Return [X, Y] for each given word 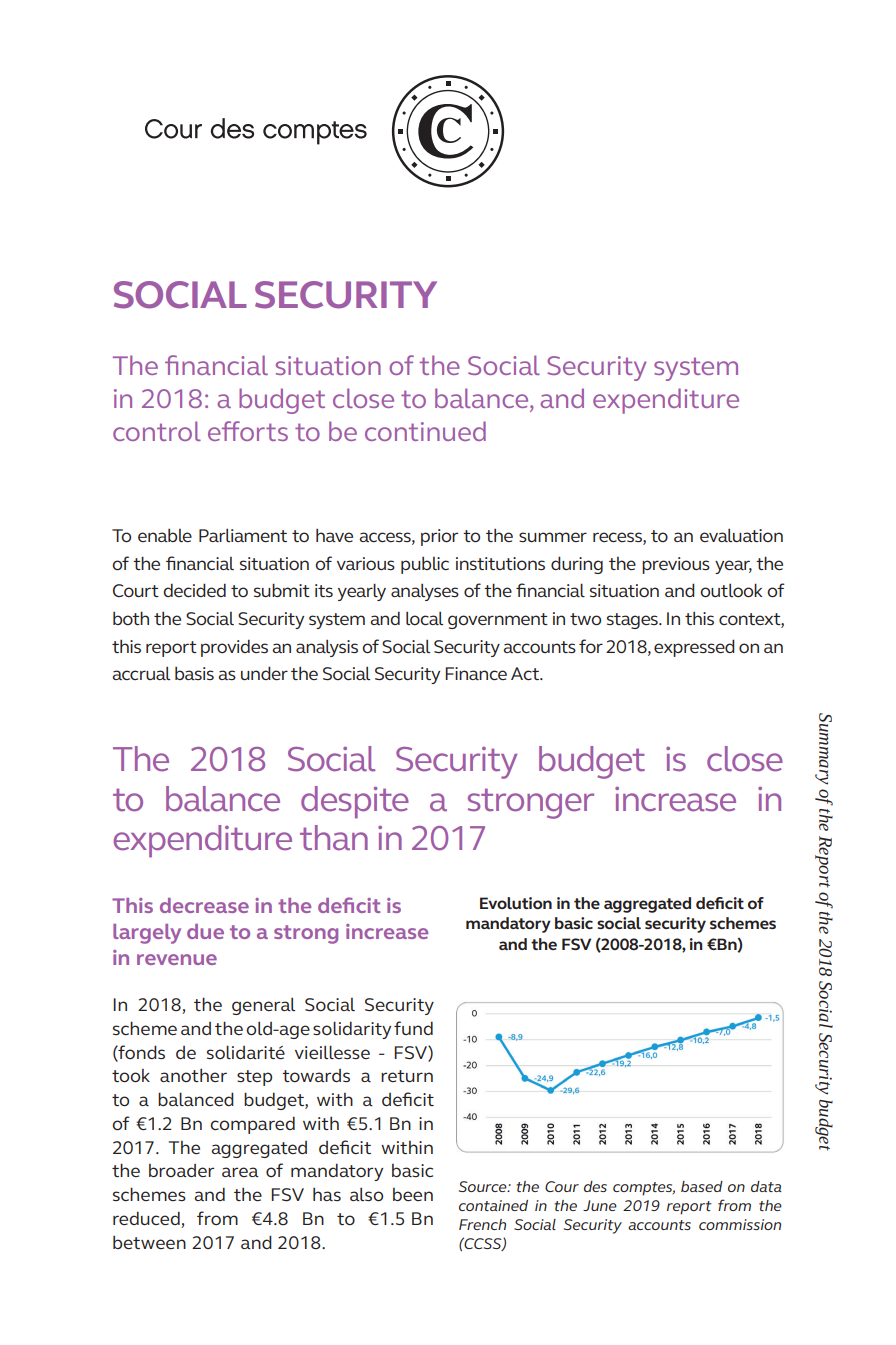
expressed [694, 648]
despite [355, 802]
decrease [204, 905]
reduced [146, 1218]
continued [425, 431]
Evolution [516, 903]
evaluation [741, 535]
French [482, 1224]
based [702, 1186]
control [157, 431]
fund [413, 1028]
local [424, 618]
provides [234, 648]
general [263, 1006]
